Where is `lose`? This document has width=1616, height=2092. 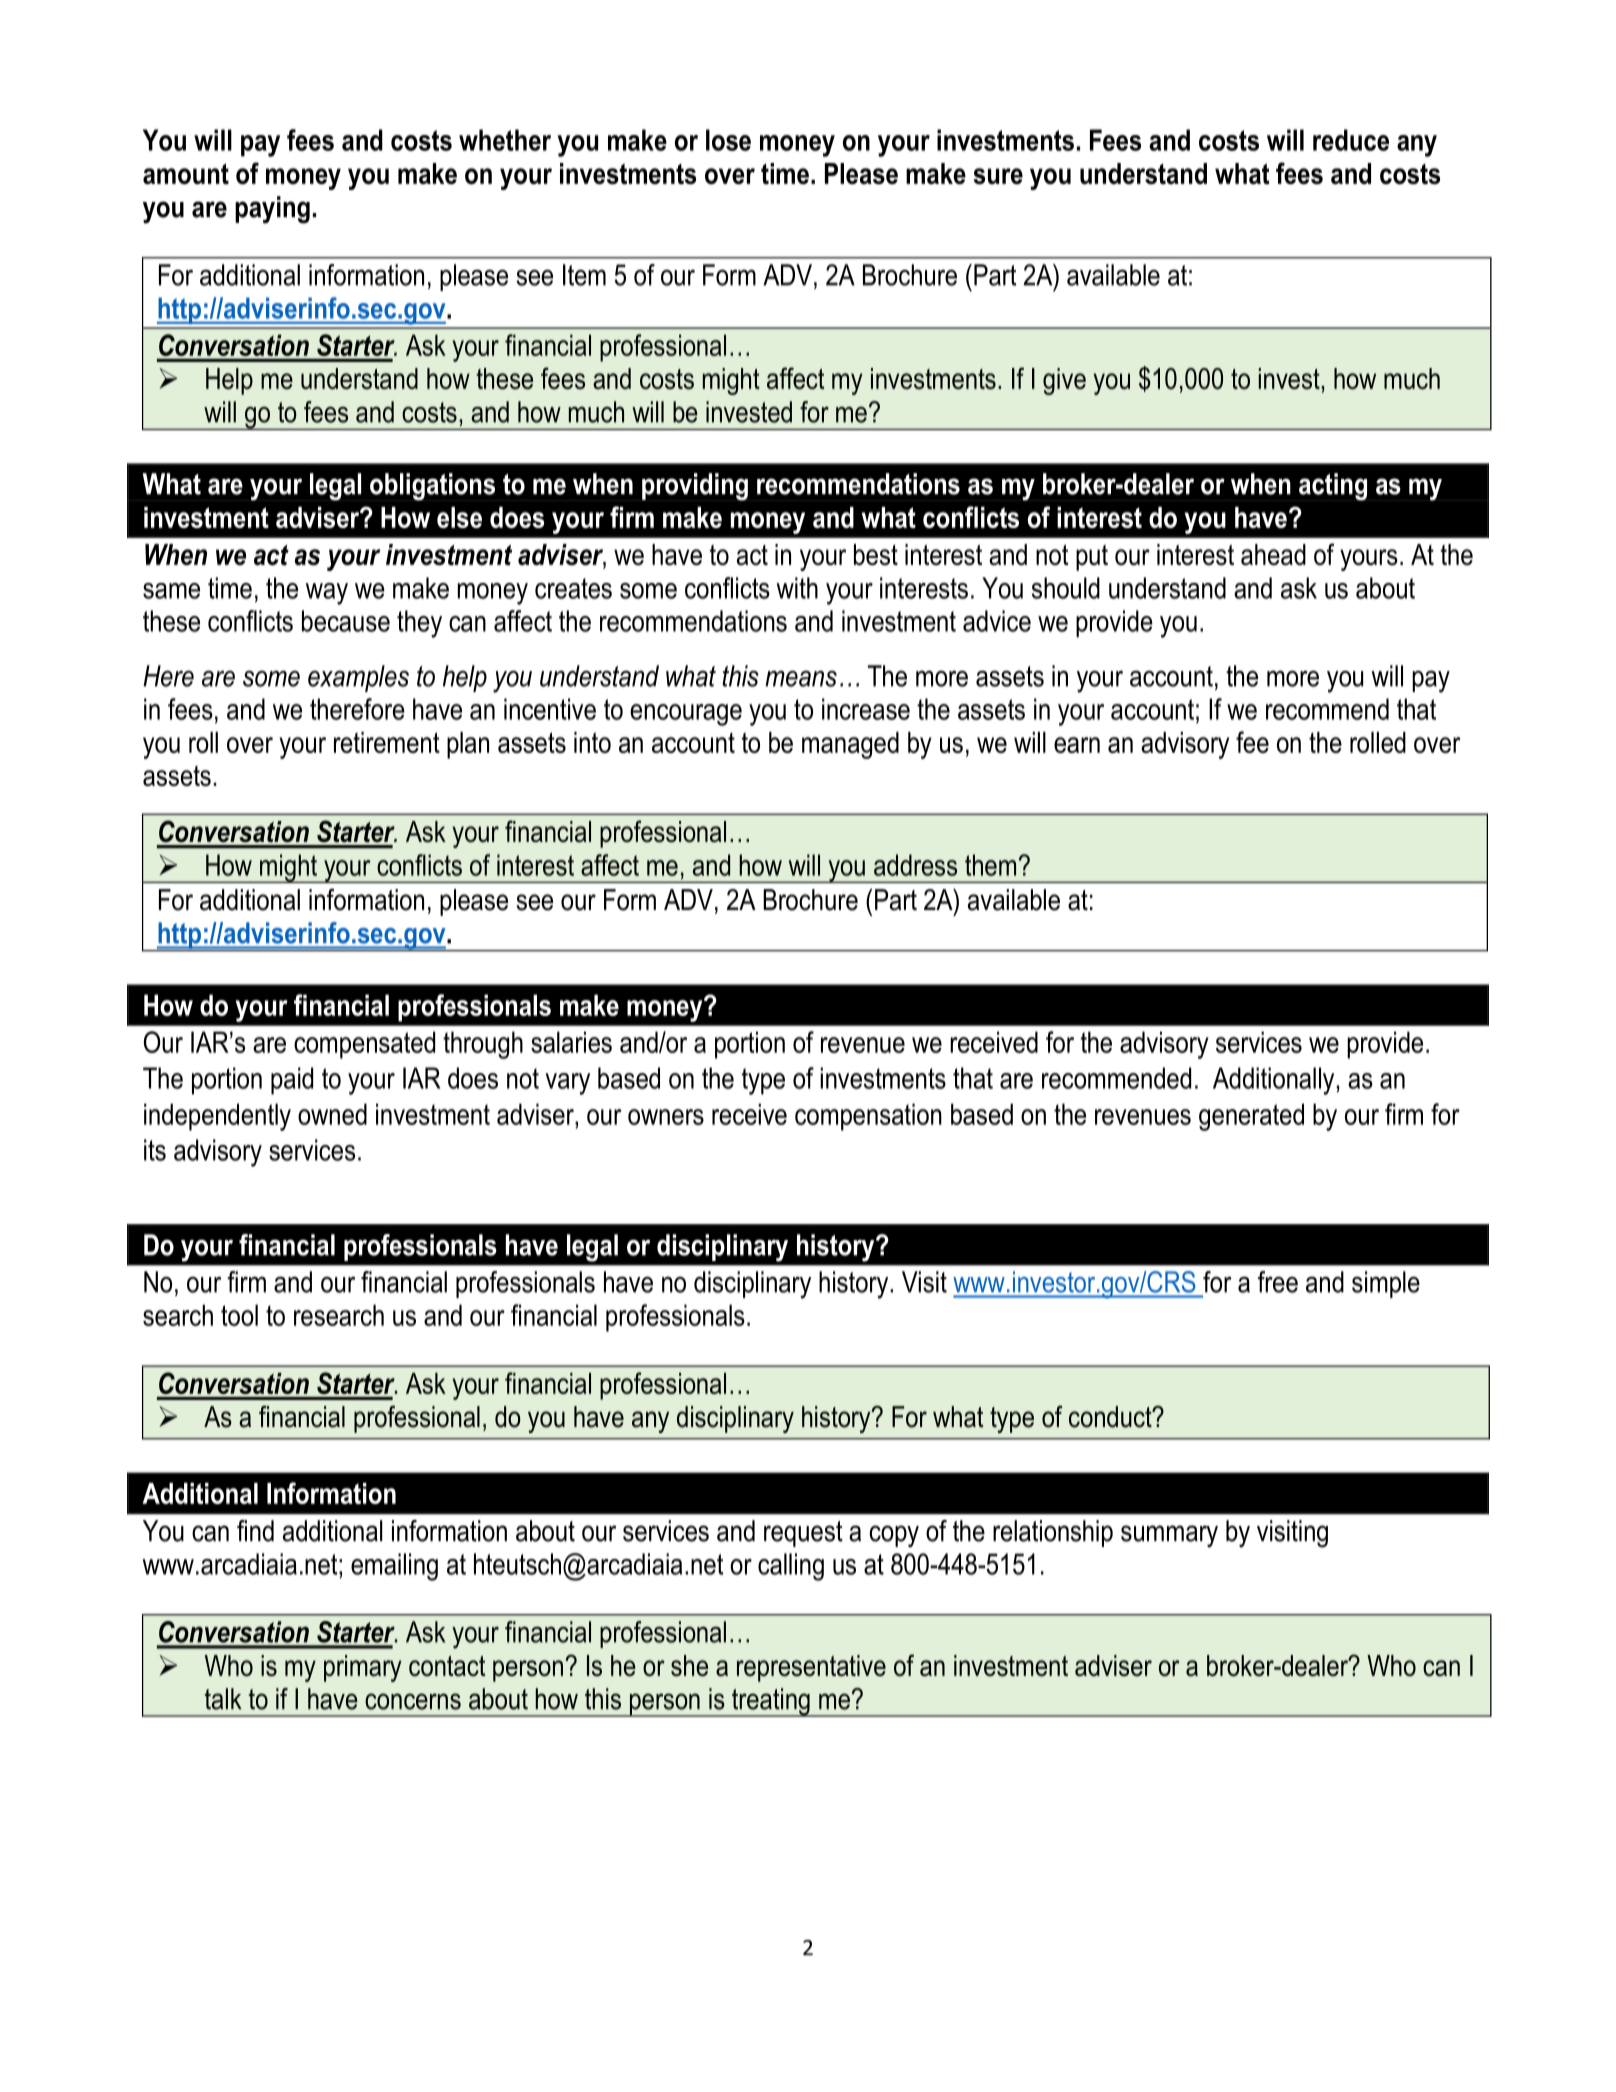
lose is located at coordinates (728, 140).
